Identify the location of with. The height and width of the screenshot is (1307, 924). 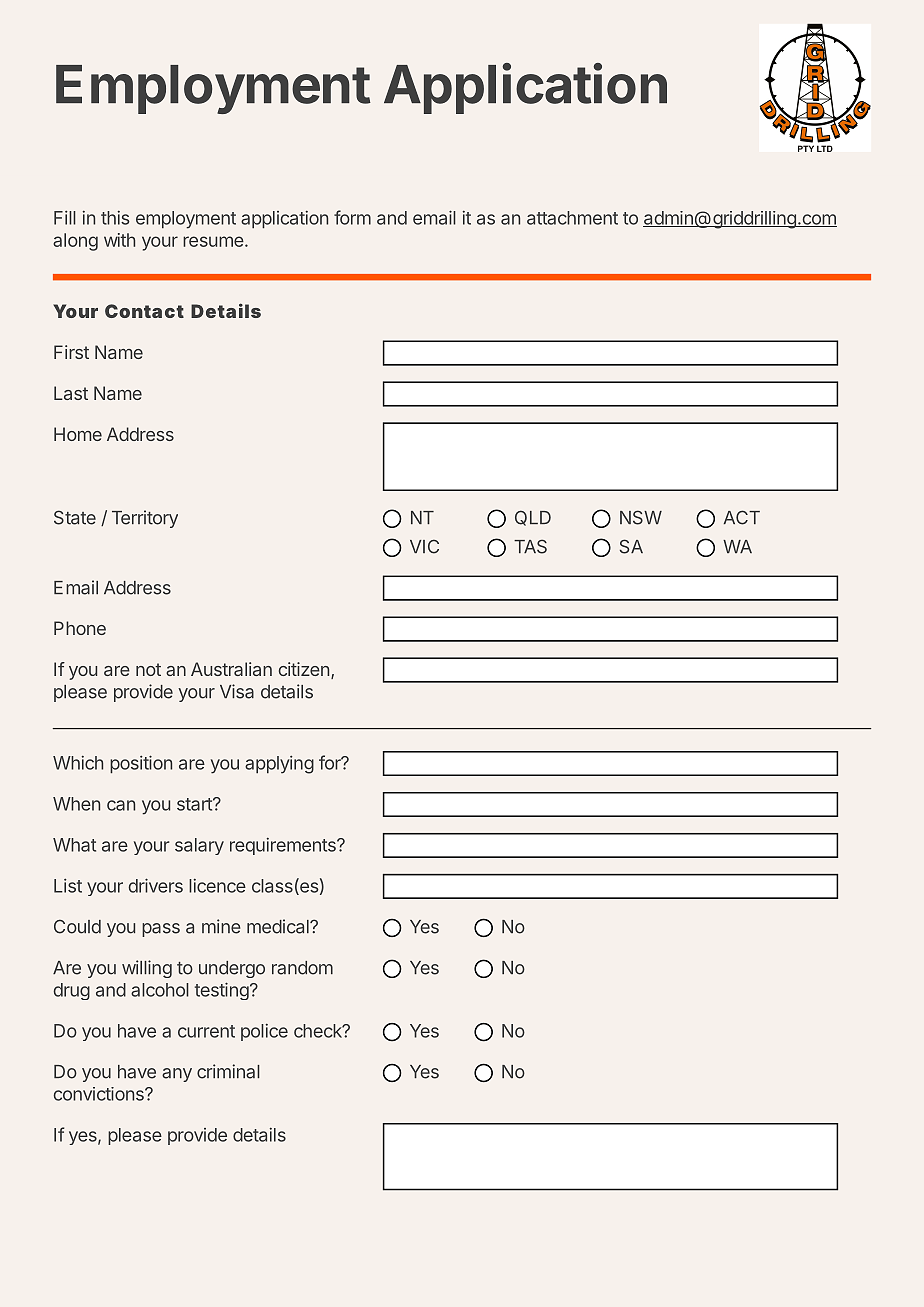
(119, 240).
